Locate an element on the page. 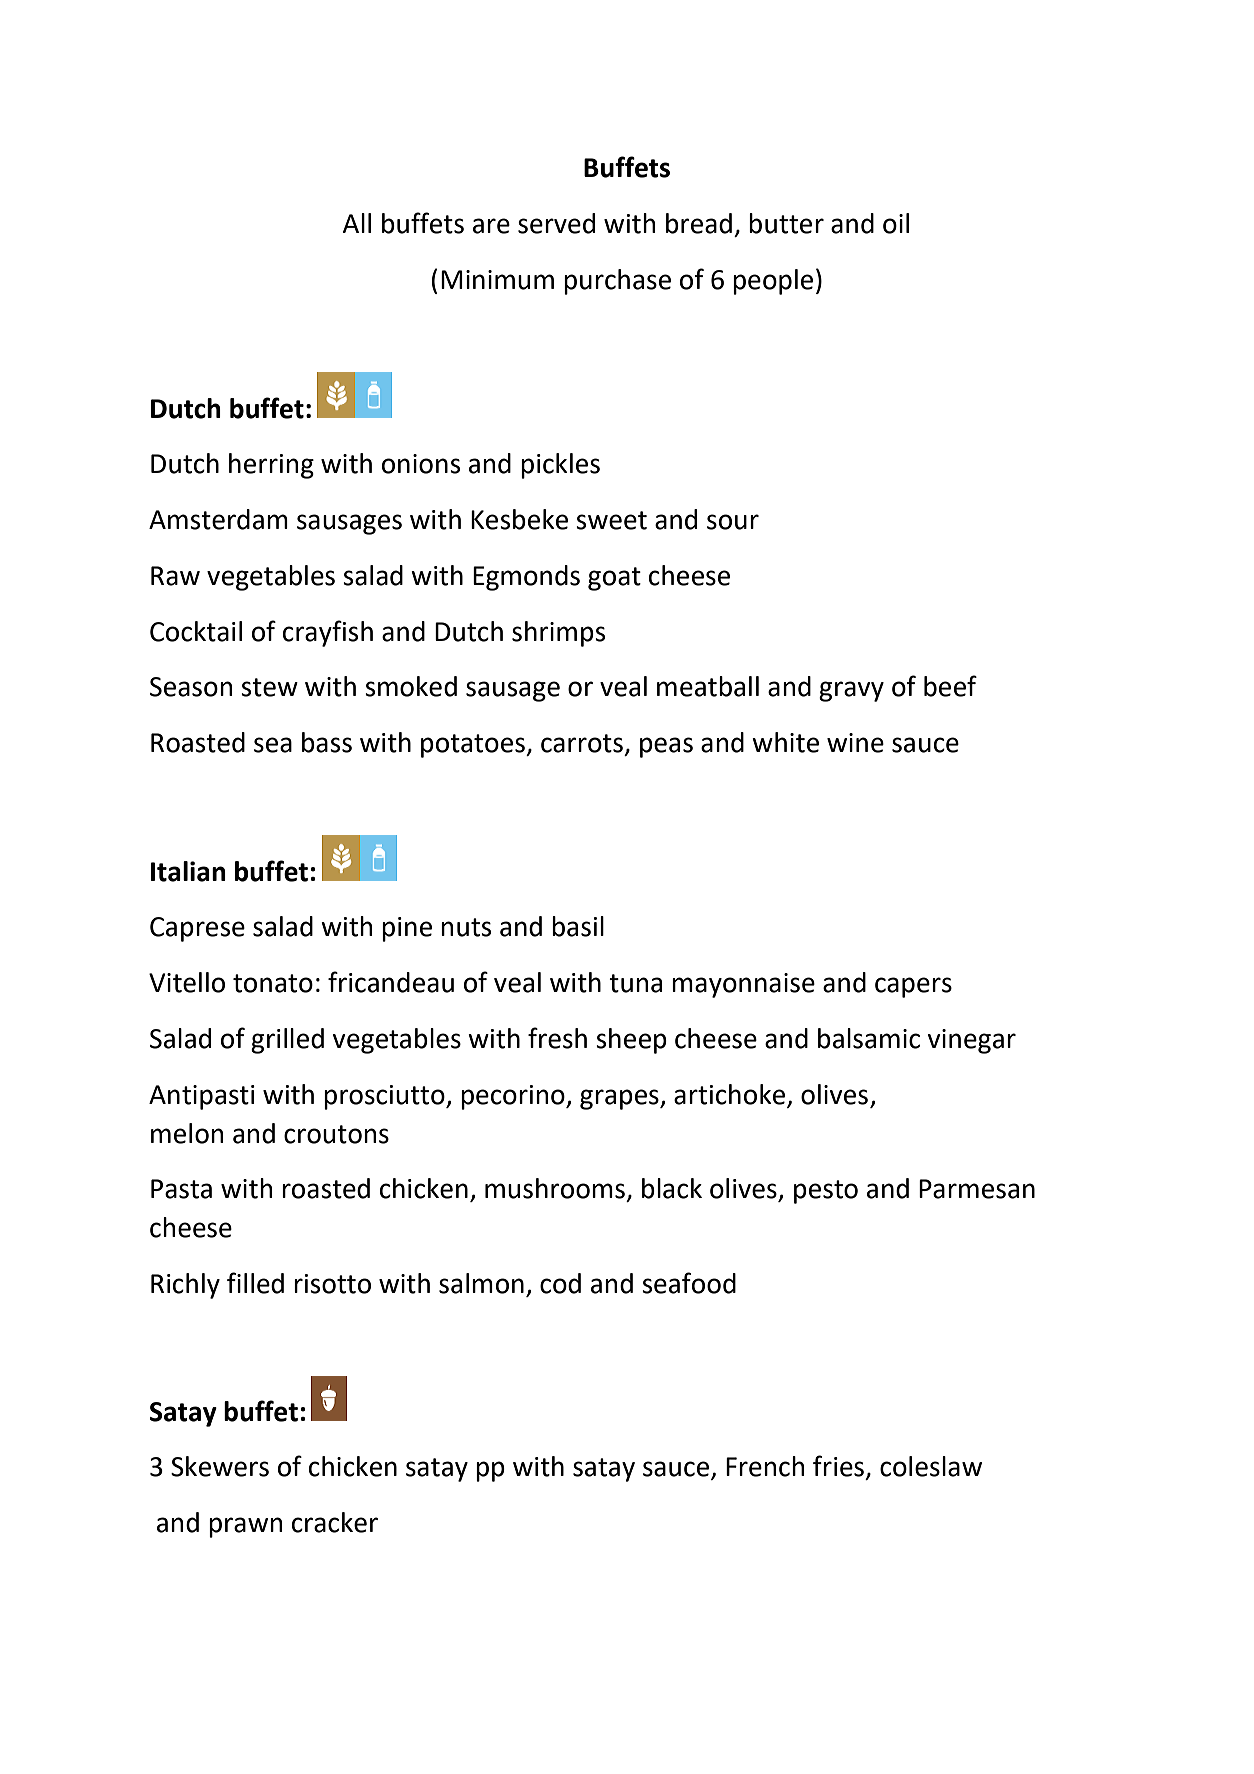  are is located at coordinates (491, 226).
